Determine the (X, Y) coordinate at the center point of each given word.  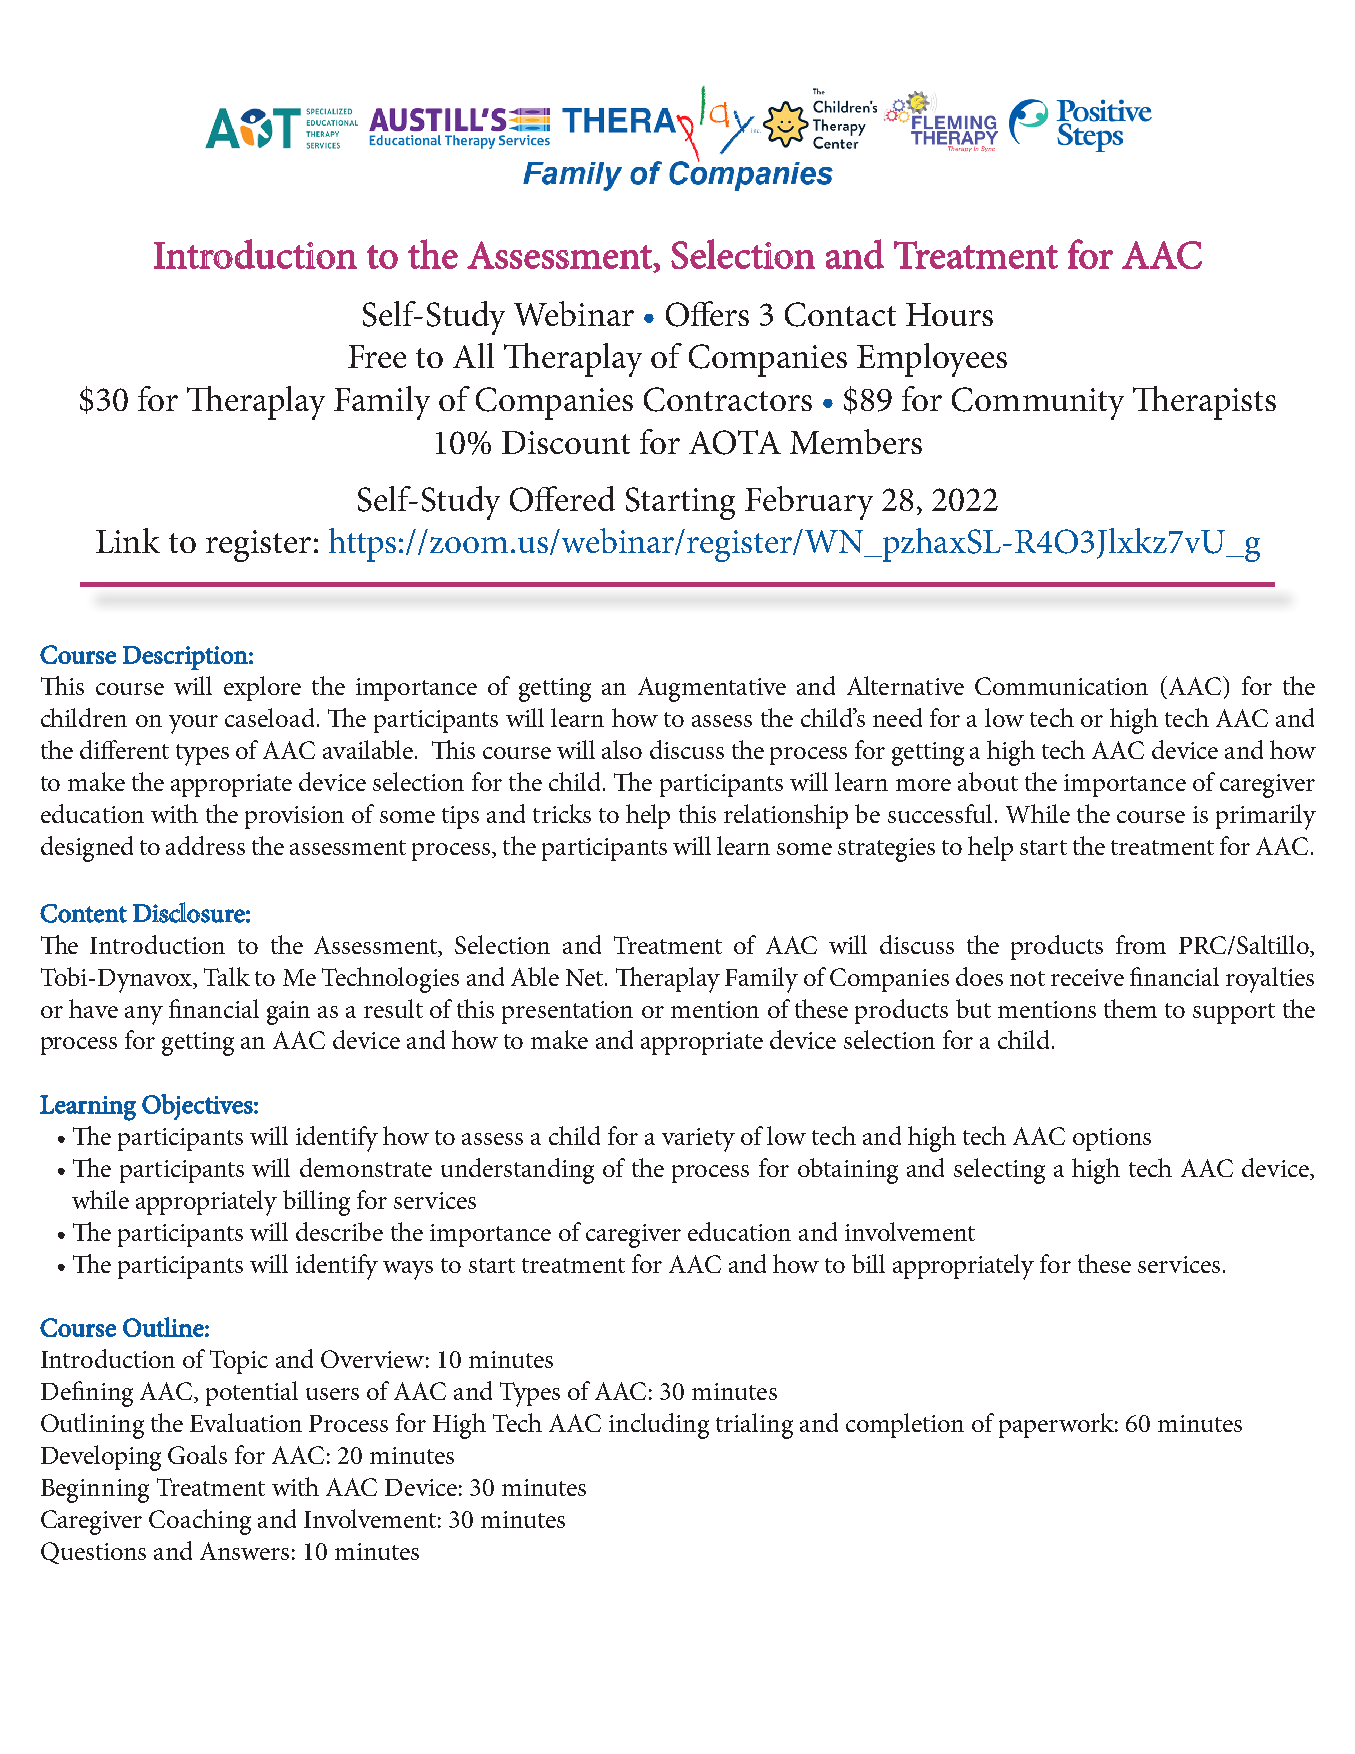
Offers (707, 314)
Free (377, 356)
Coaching (200, 1522)
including (659, 1426)
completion (905, 1425)
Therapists (1204, 403)
